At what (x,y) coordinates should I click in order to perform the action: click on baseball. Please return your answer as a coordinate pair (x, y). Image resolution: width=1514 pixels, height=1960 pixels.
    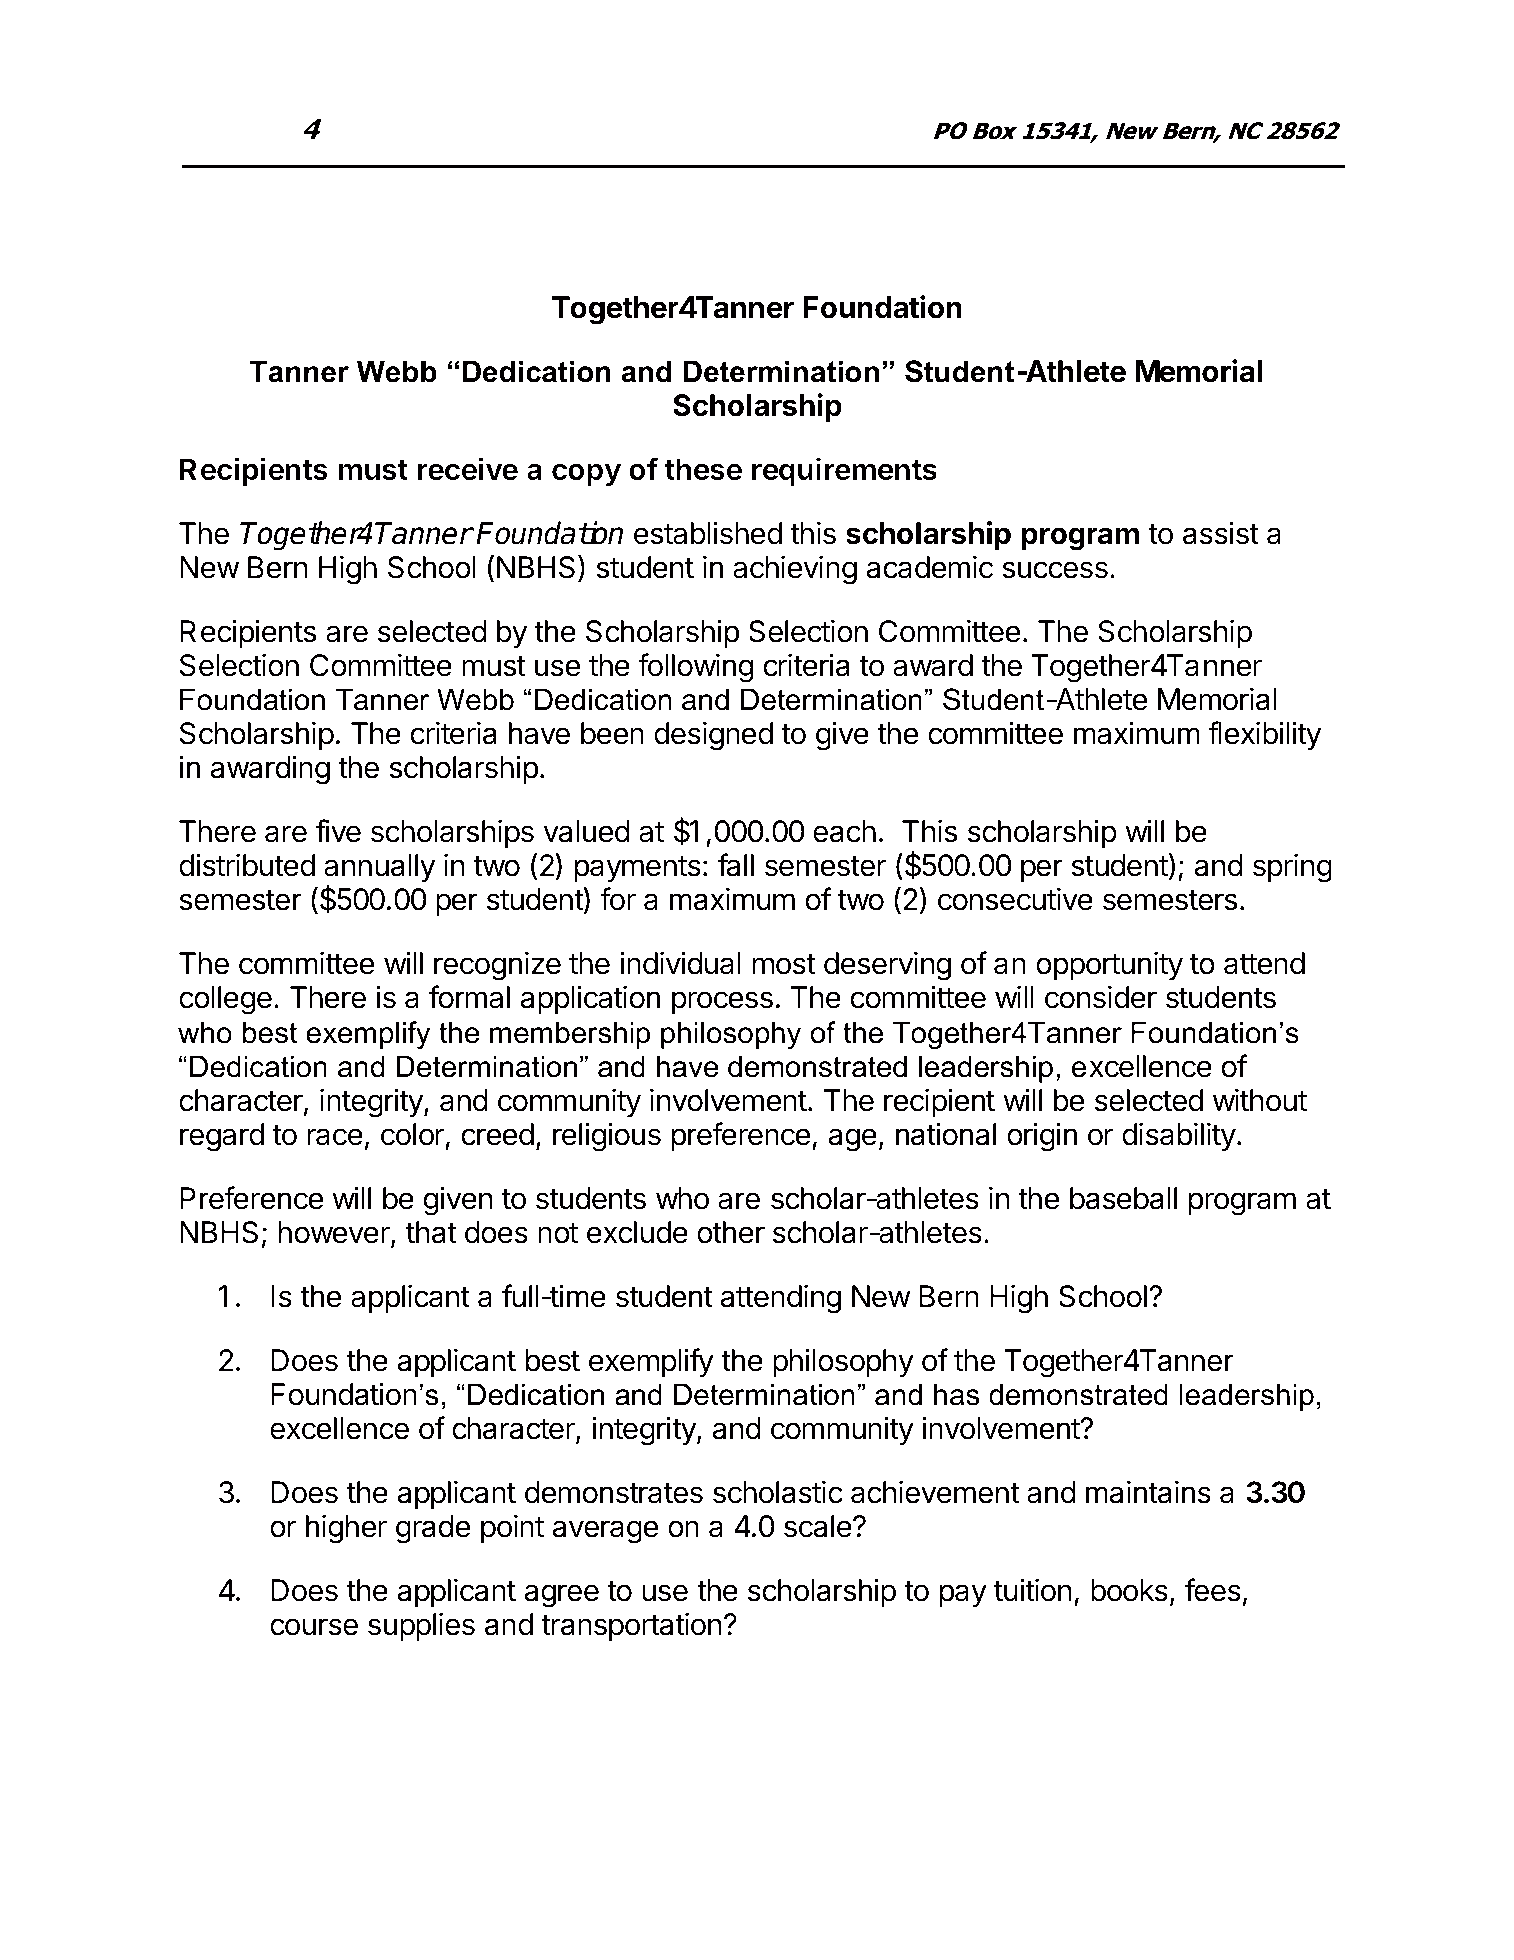
    Looking at the image, I should click on (1123, 1198).
